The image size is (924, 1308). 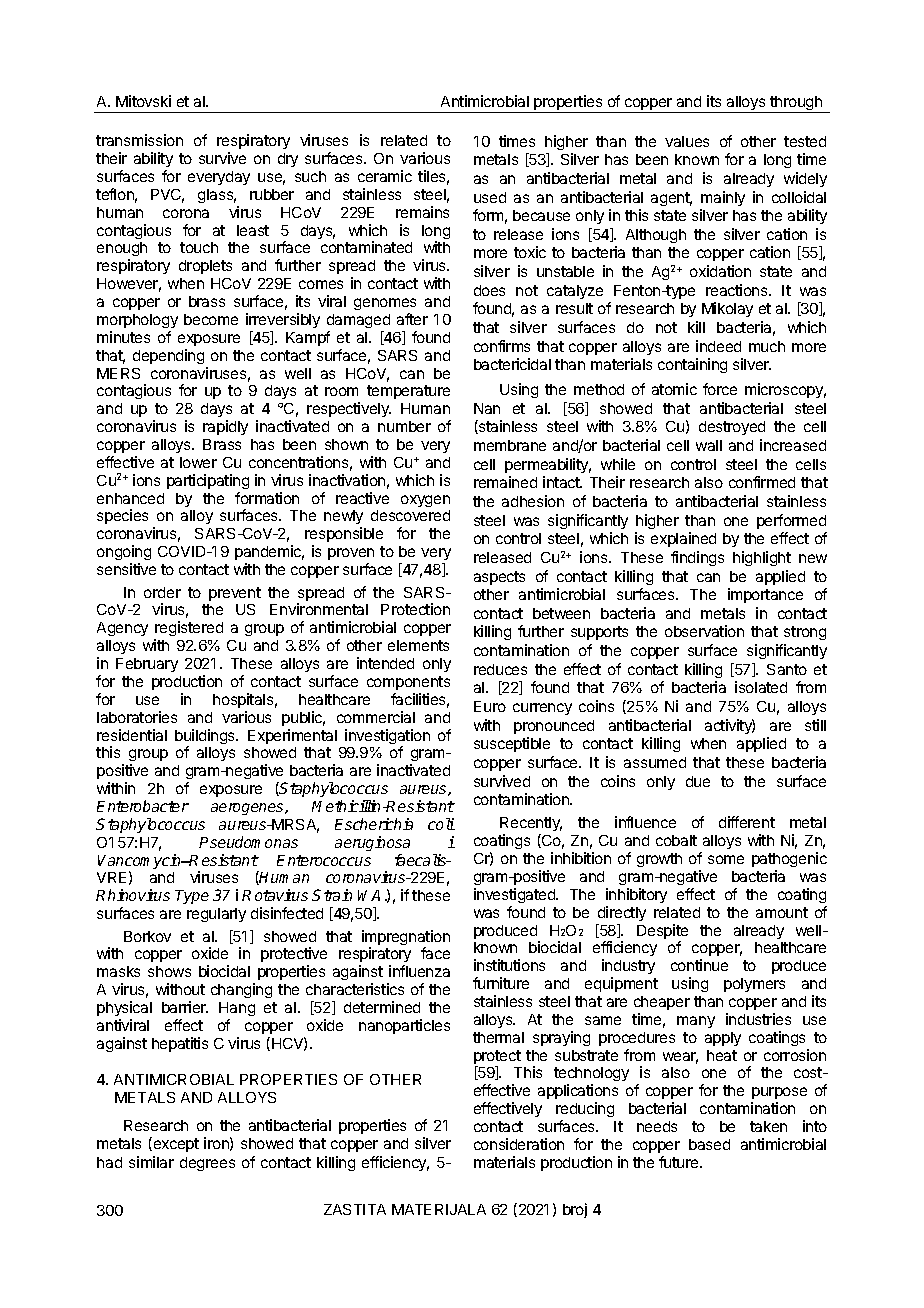 I want to click on coli, so click(x=441, y=824).
